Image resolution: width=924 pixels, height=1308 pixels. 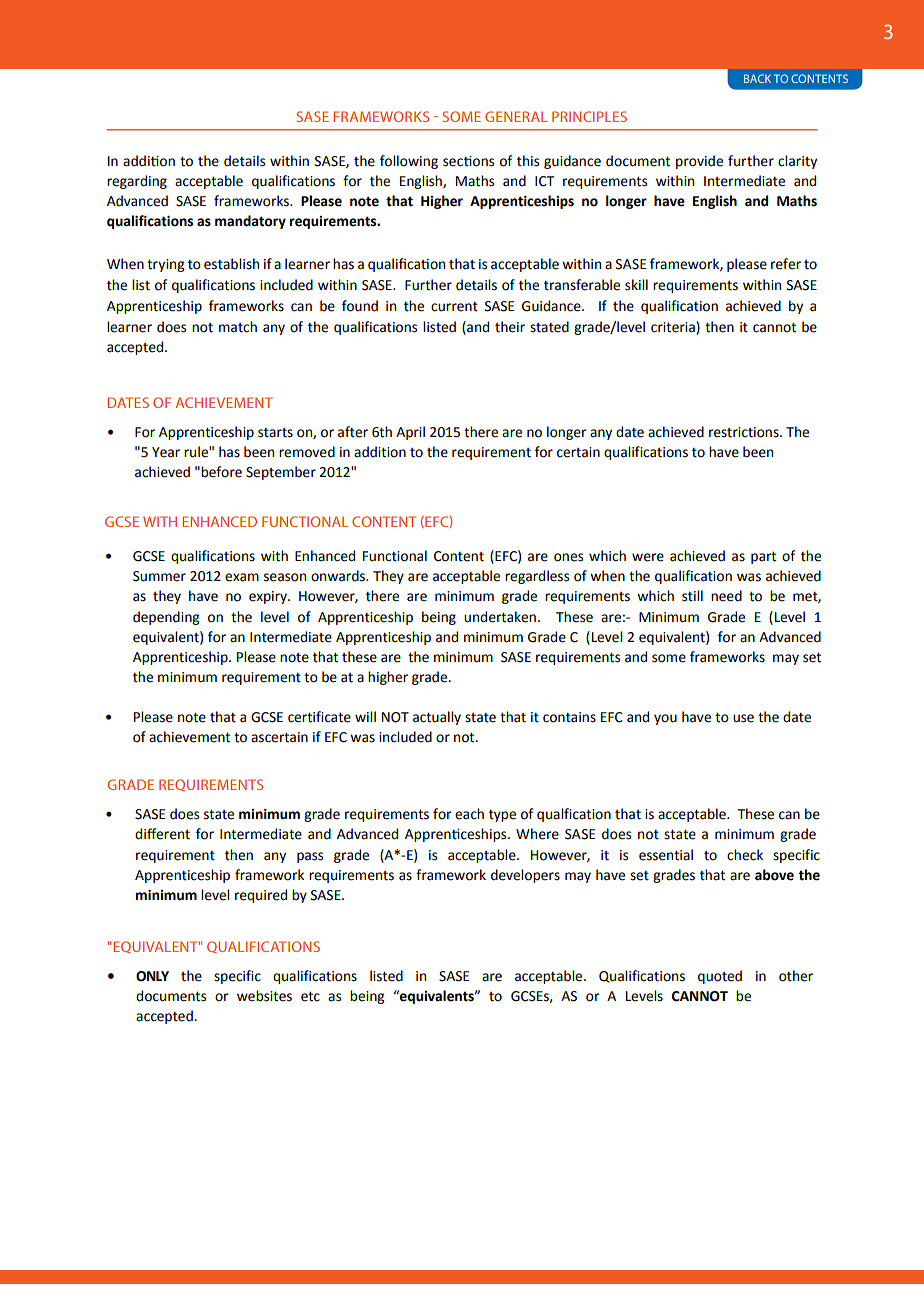 I want to click on provide, so click(x=699, y=162).
